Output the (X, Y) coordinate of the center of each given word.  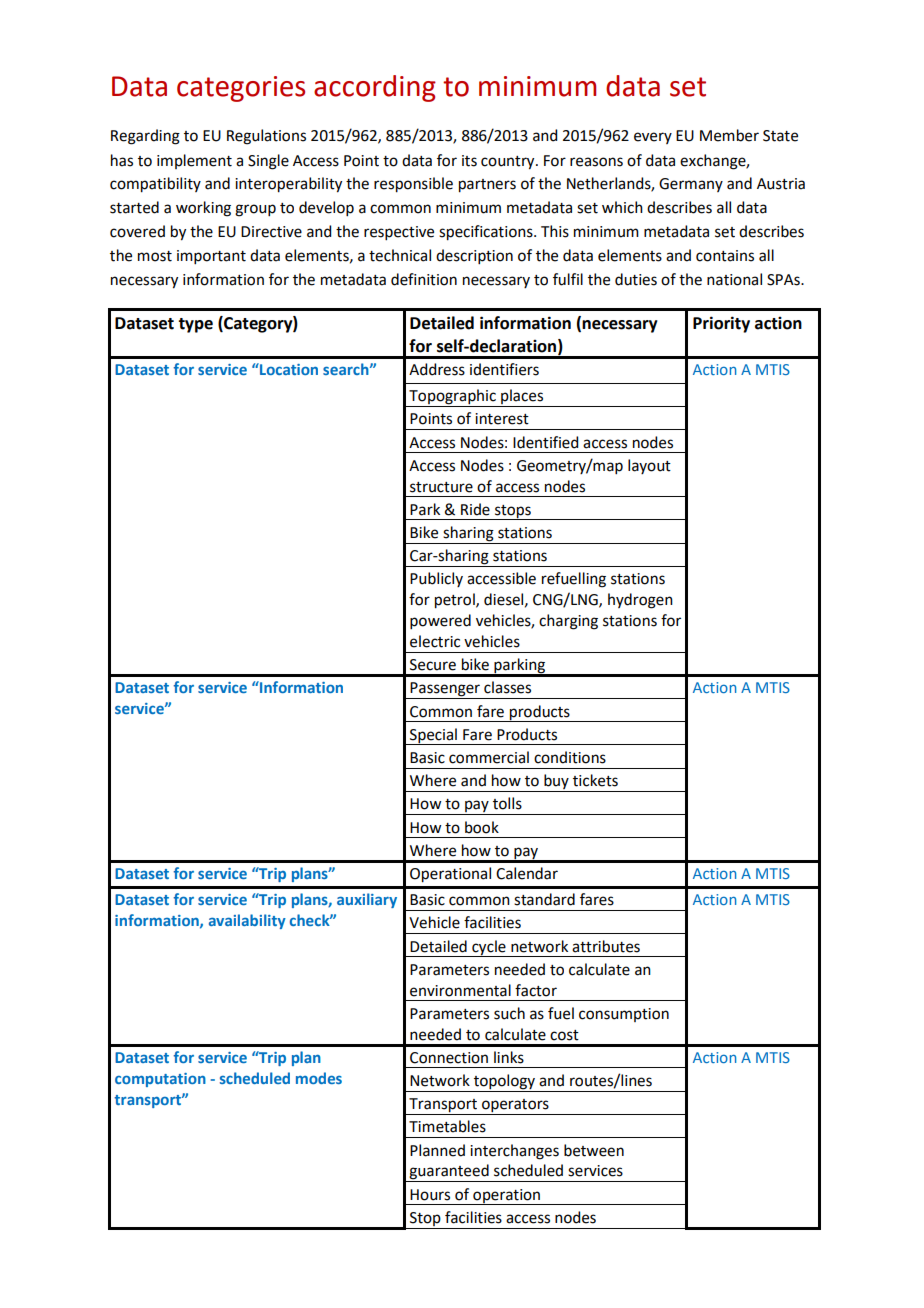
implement (194, 161)
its (469, 161)
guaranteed (449, 1173)
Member (729, 135)
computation (160, 1080)
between (594, 1150)
